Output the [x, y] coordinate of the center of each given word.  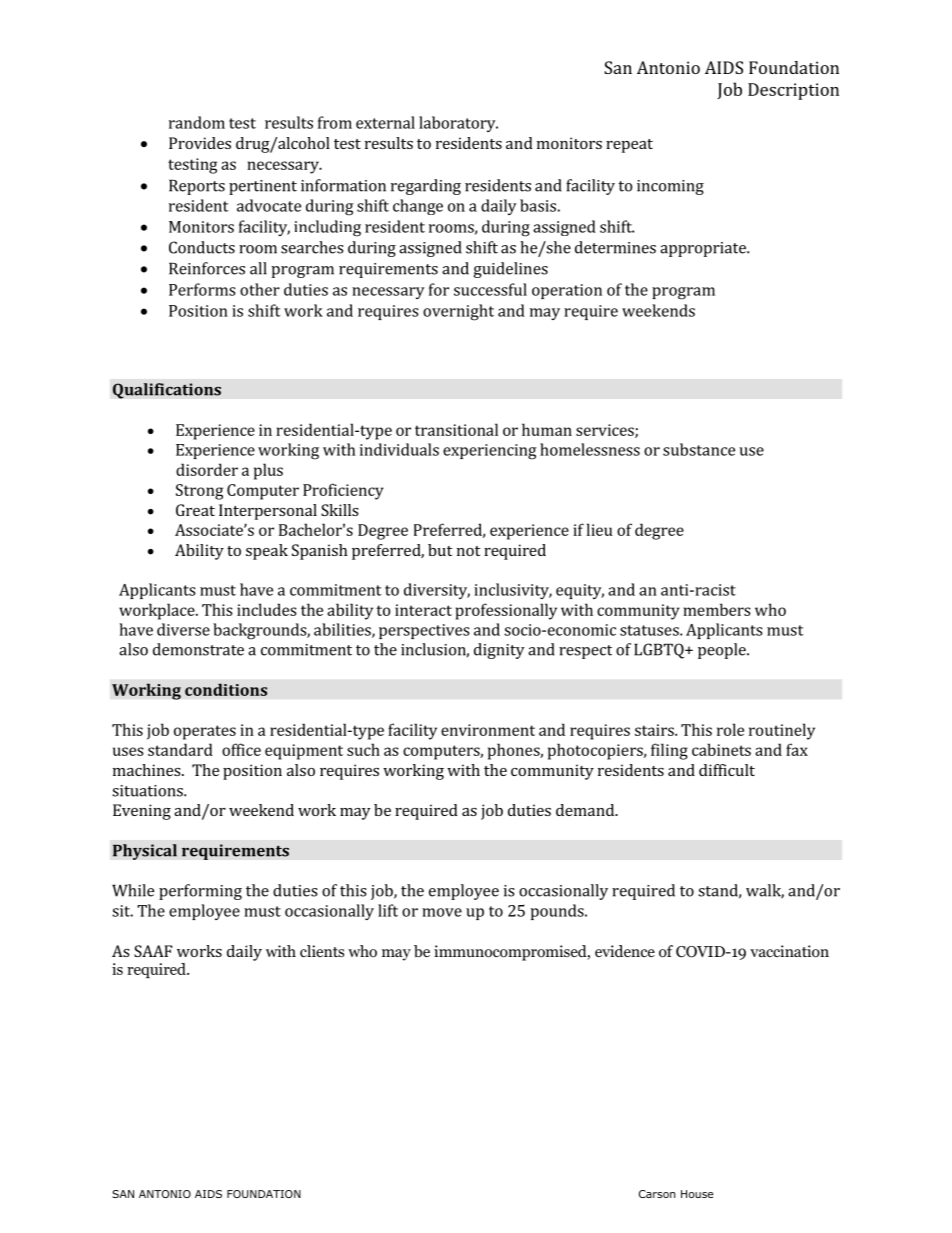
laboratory [458, 124]
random [197, 122]
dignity [499, 651]
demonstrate [198, 649]
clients [322, 951]
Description [793, 91]
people [723, 651]
